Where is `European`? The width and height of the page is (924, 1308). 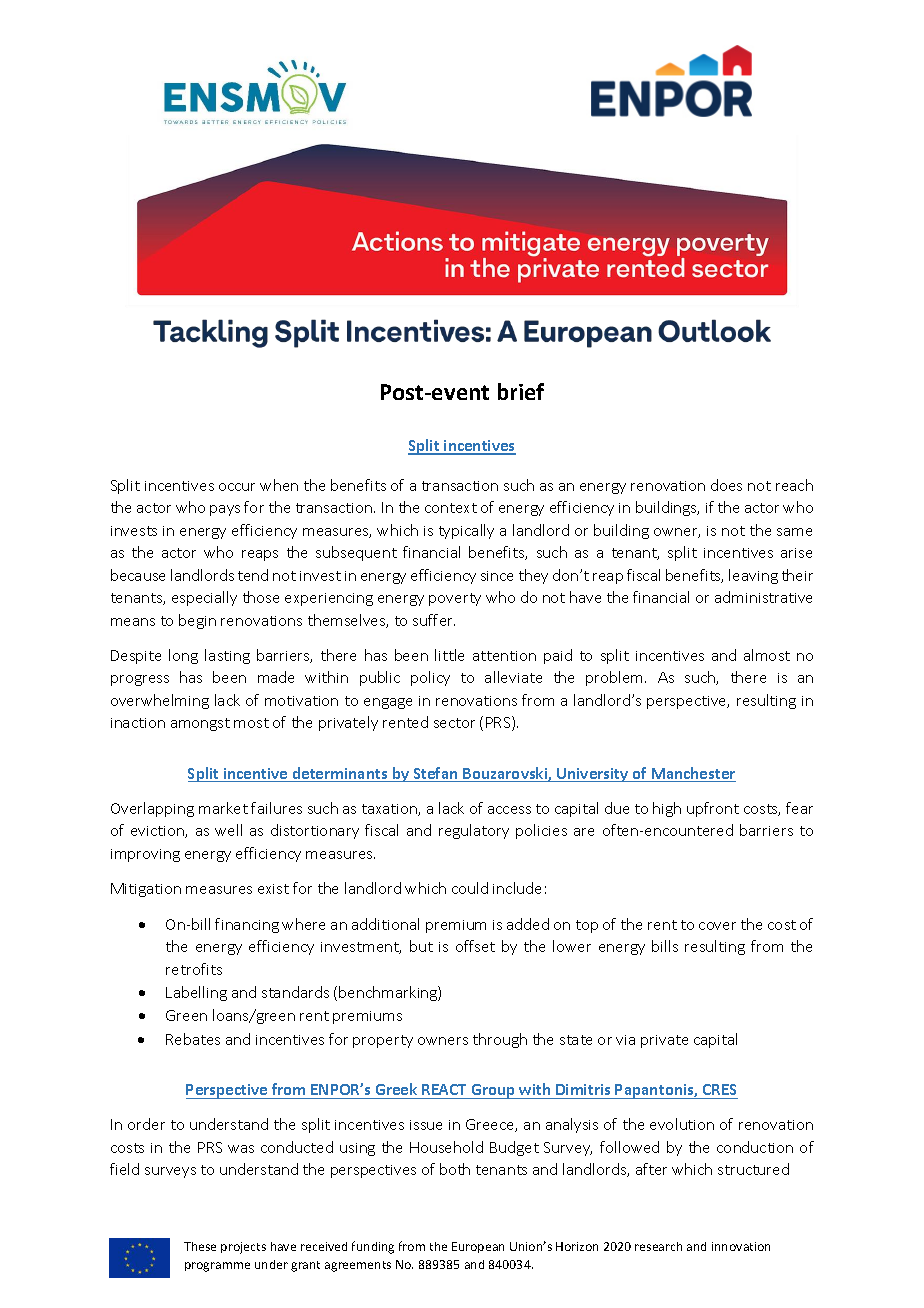
European is located at coordinates (478, 1247).
